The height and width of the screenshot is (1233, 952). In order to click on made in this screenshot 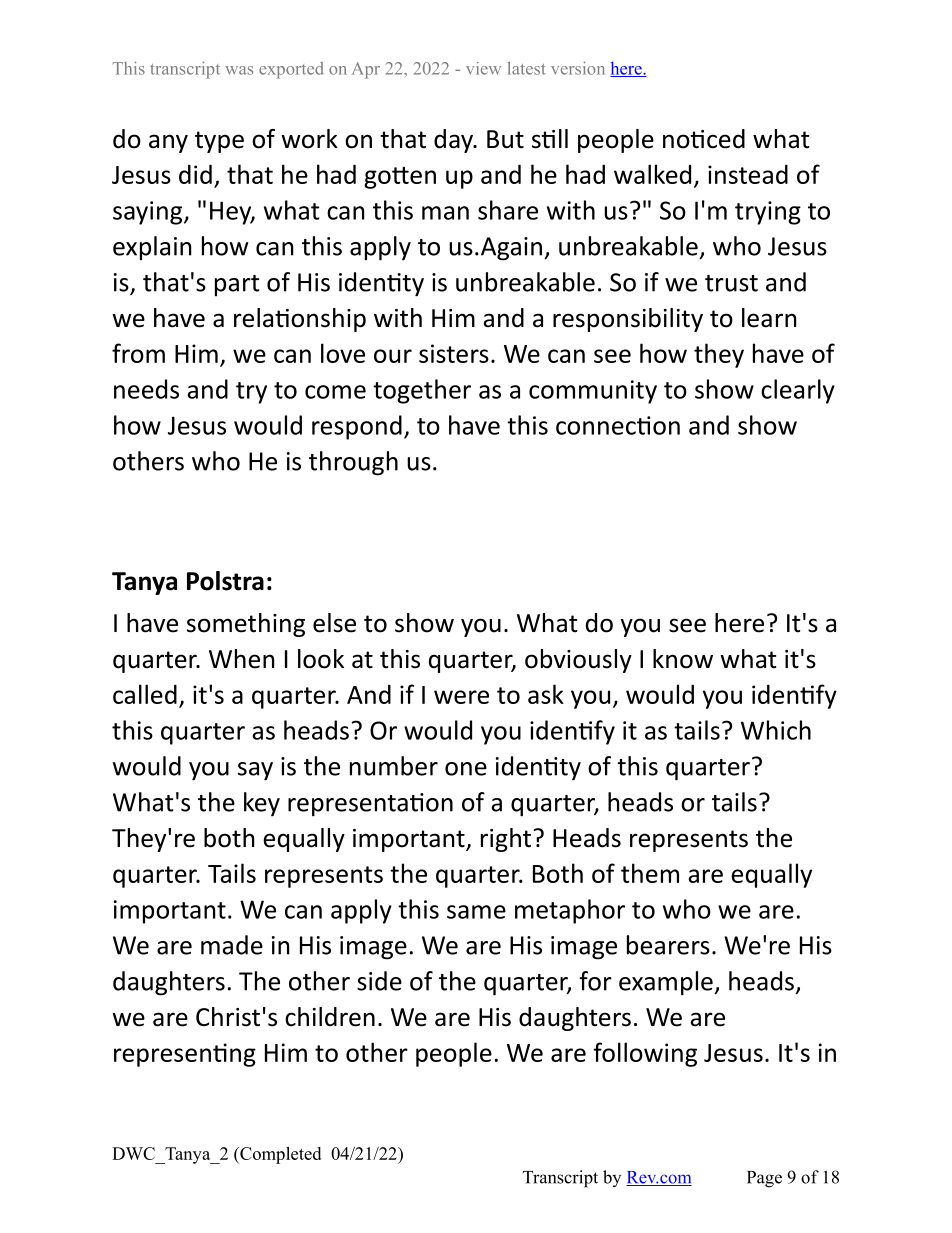, I will do `click(232, 945)`.
